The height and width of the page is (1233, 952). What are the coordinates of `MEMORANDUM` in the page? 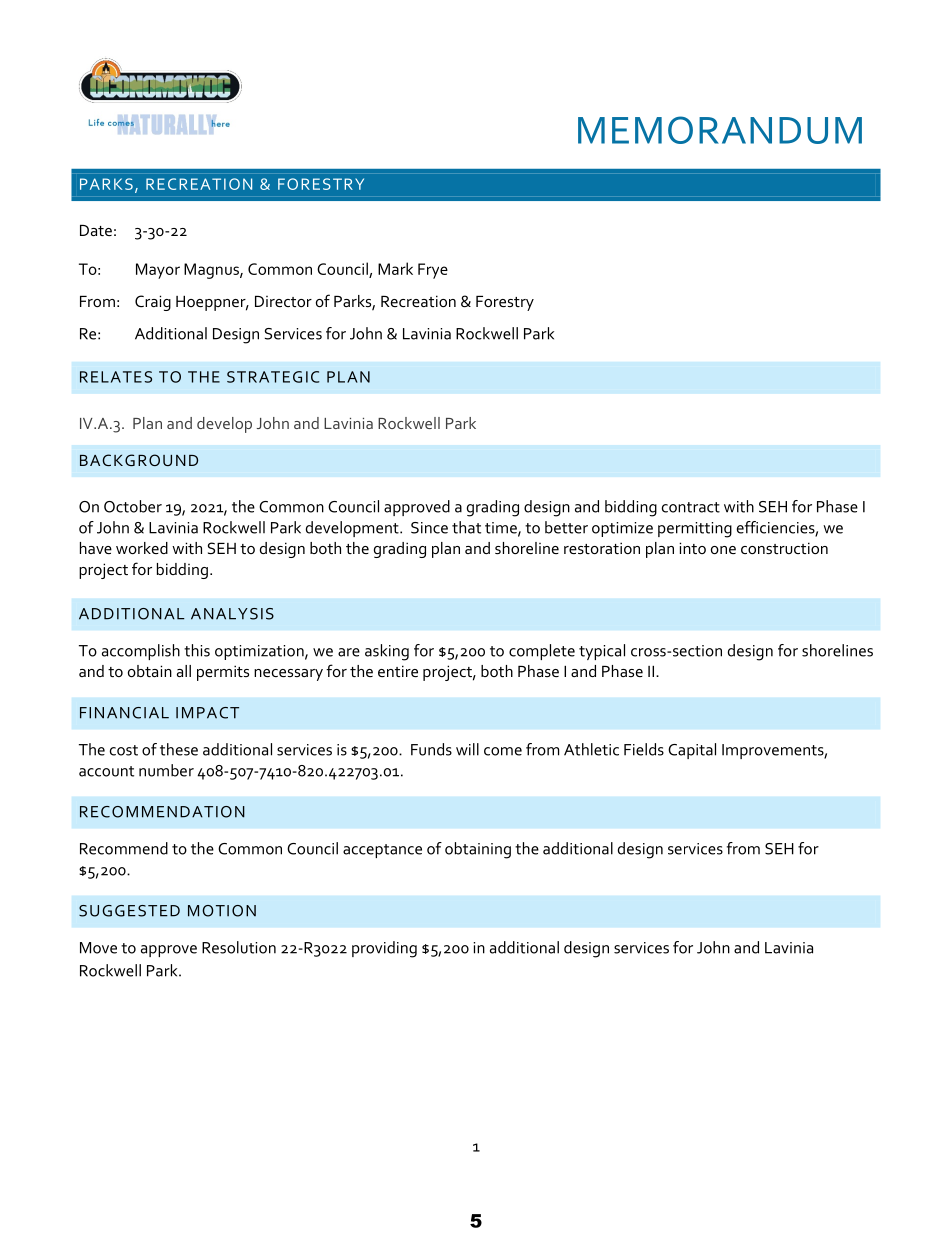 It's located at (720, 130).
